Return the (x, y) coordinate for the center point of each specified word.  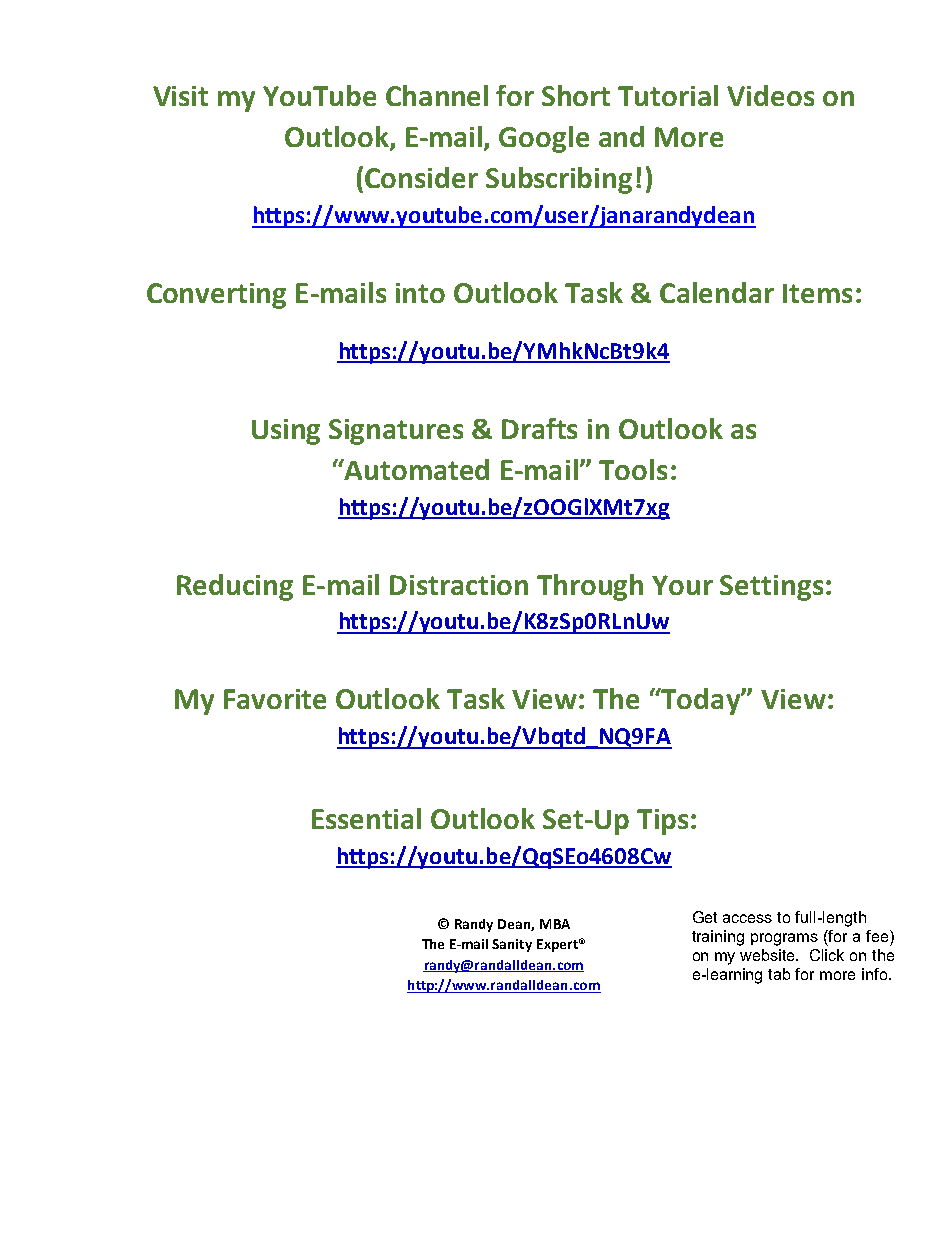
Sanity (512, 945)
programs (784, 939)
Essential (366, 818)
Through (590, 587)
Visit (180, 96)
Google (544, 139)
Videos (770, 95)
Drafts (539, 428)
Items (817, 293)
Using (286, 432)
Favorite (275, 699)
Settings (771, 588)
